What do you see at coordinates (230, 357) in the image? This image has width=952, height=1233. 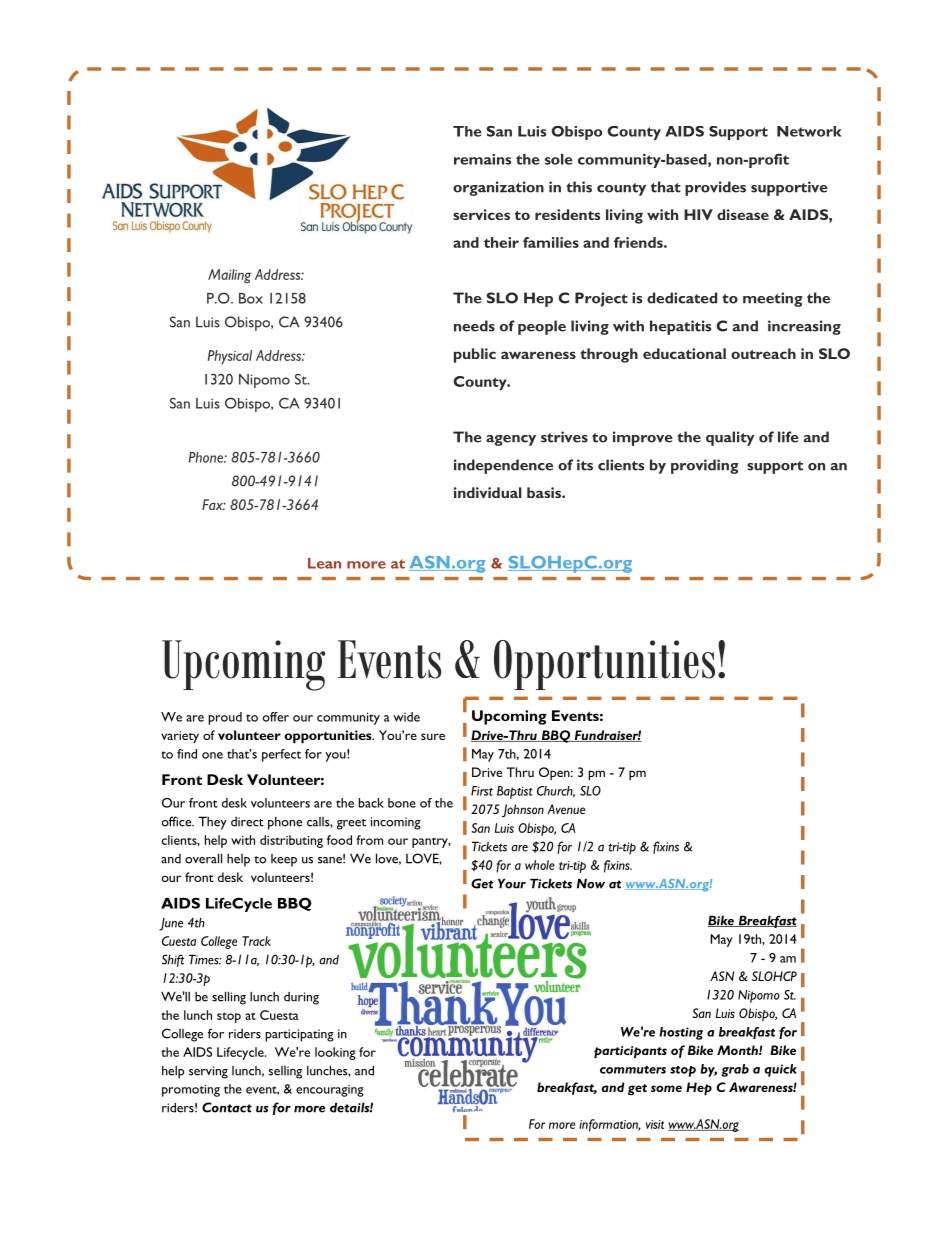 I see `Physical` at bounding box center [230, 357].
